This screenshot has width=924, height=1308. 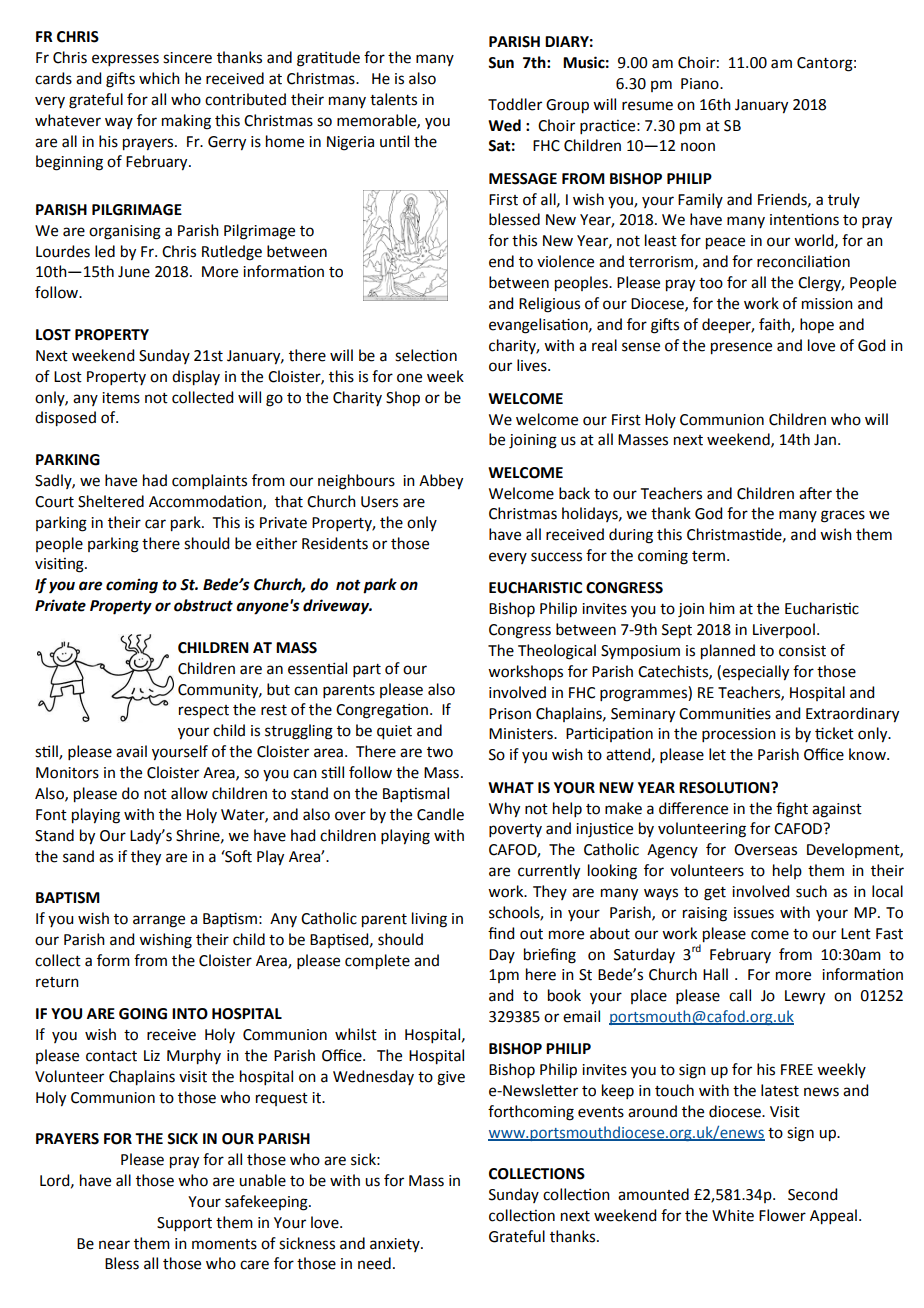 What do you see at coordinates (515, 104) in the screenshot?
I see `Toddler` at bounding box center [515, 104].
